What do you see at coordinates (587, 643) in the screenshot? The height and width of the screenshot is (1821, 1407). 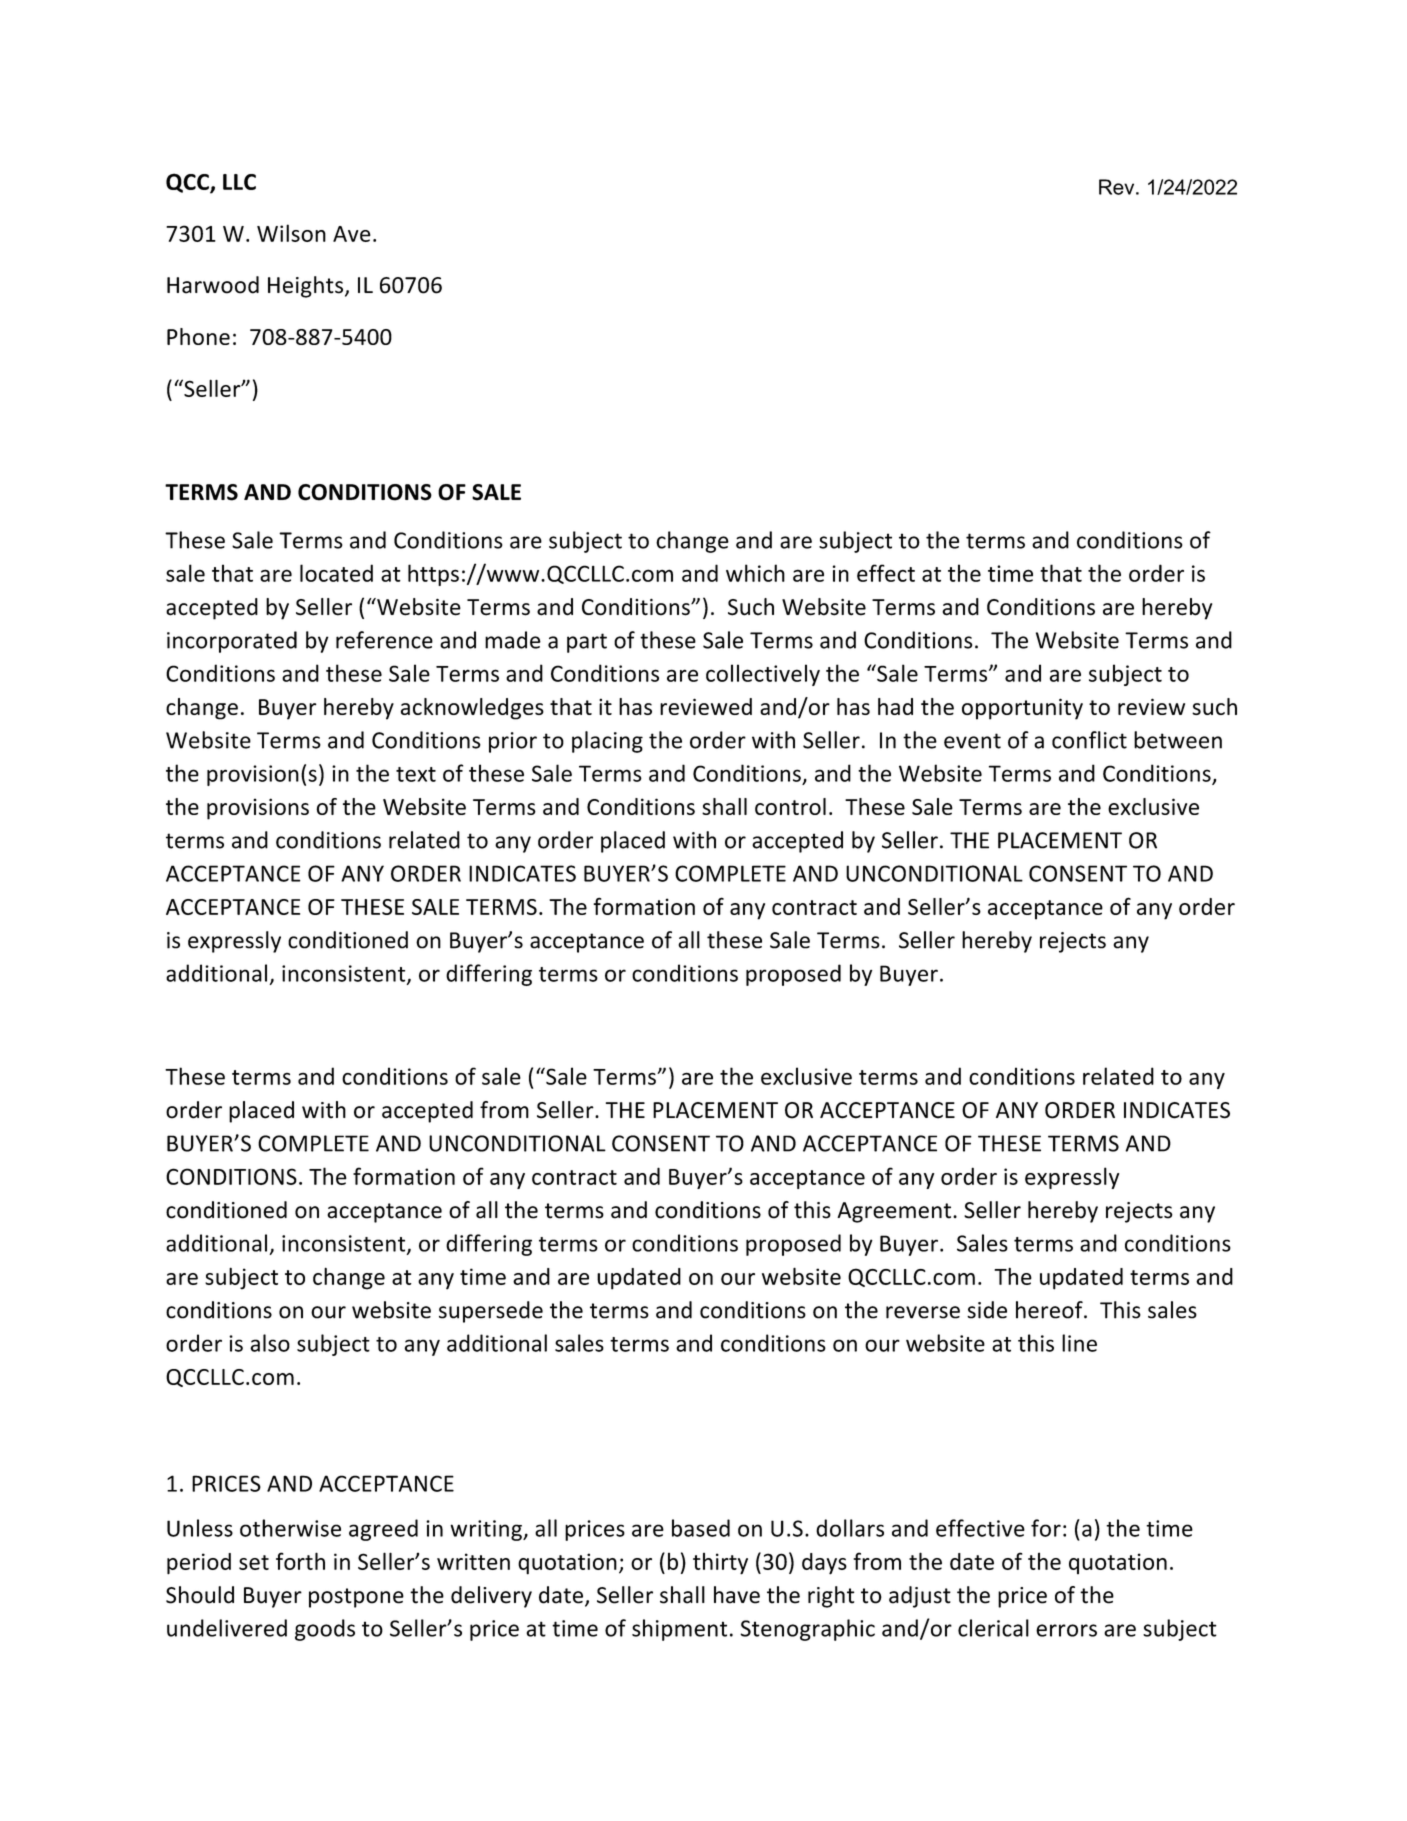 I see `part` at bounding box center [587, 643].
